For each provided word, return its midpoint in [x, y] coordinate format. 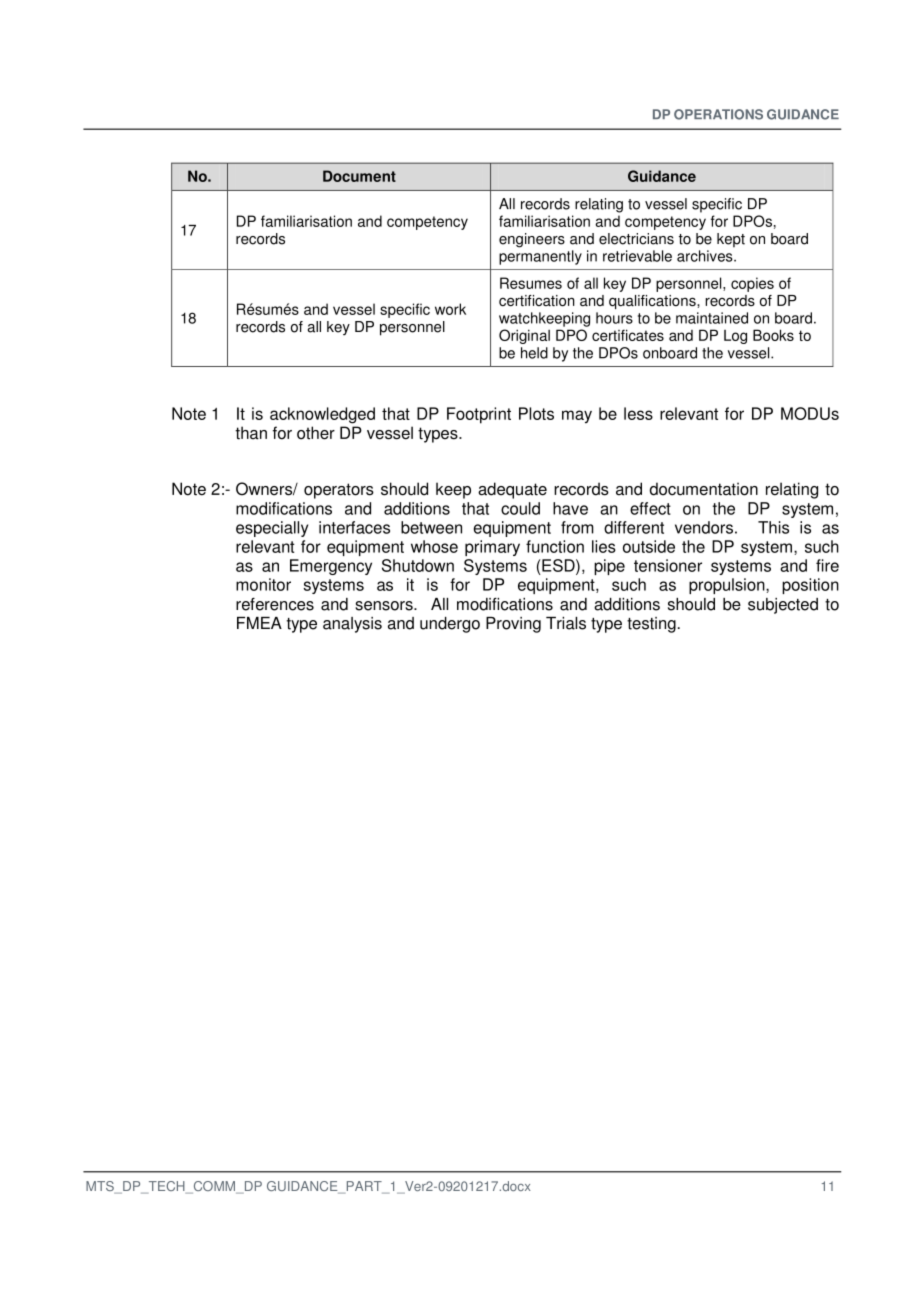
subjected [783, 606]
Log [735, 337]
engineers [532, 240]
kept [731, 240]
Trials [566, 623]
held [534, 353]
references [275, 604]
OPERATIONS [718, 114]
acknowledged [322, 415]
